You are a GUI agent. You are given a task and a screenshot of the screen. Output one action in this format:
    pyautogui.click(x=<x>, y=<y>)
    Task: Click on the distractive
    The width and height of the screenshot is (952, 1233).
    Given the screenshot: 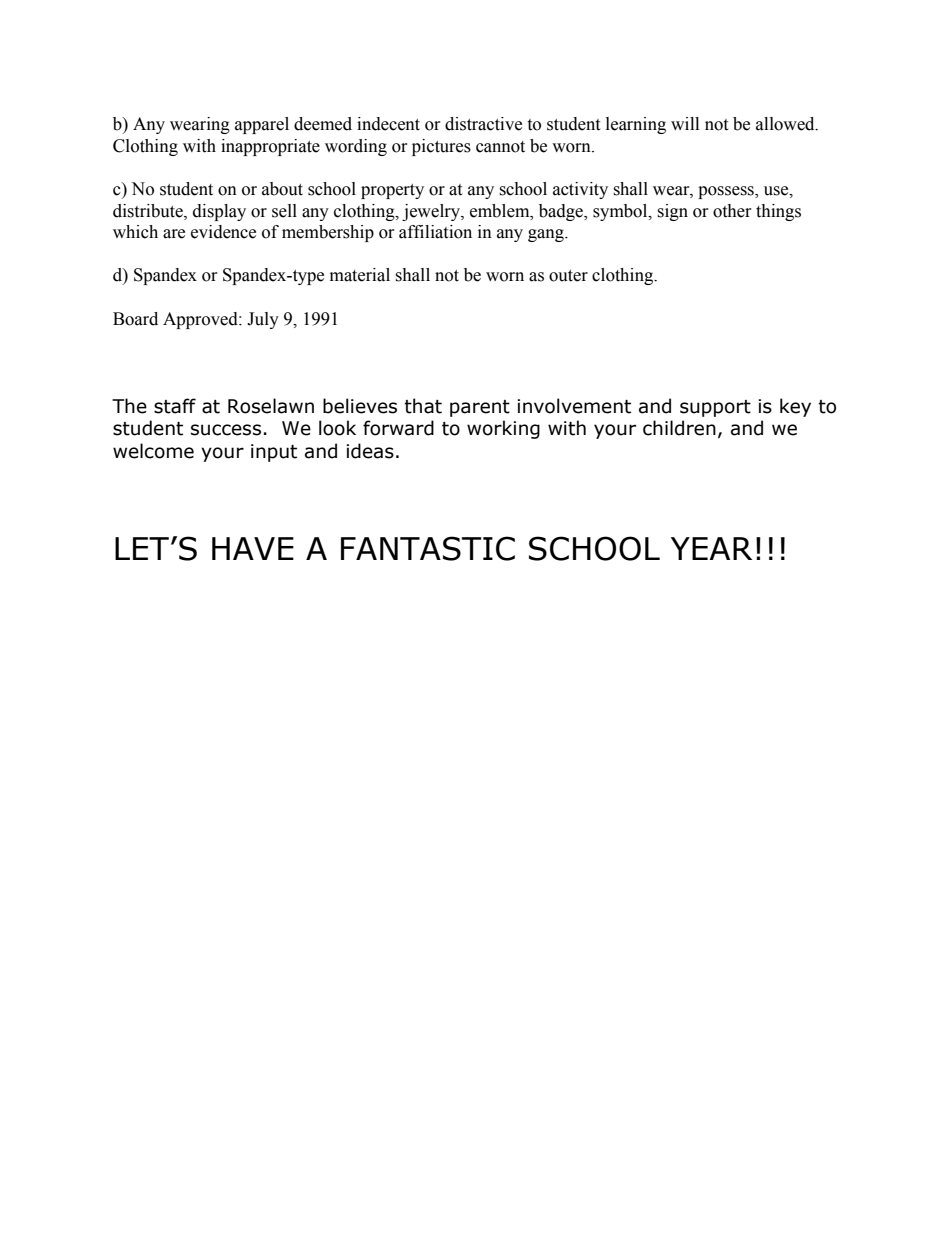 What is the action you would take?
    pyautogui.click(x=483, y=124)
